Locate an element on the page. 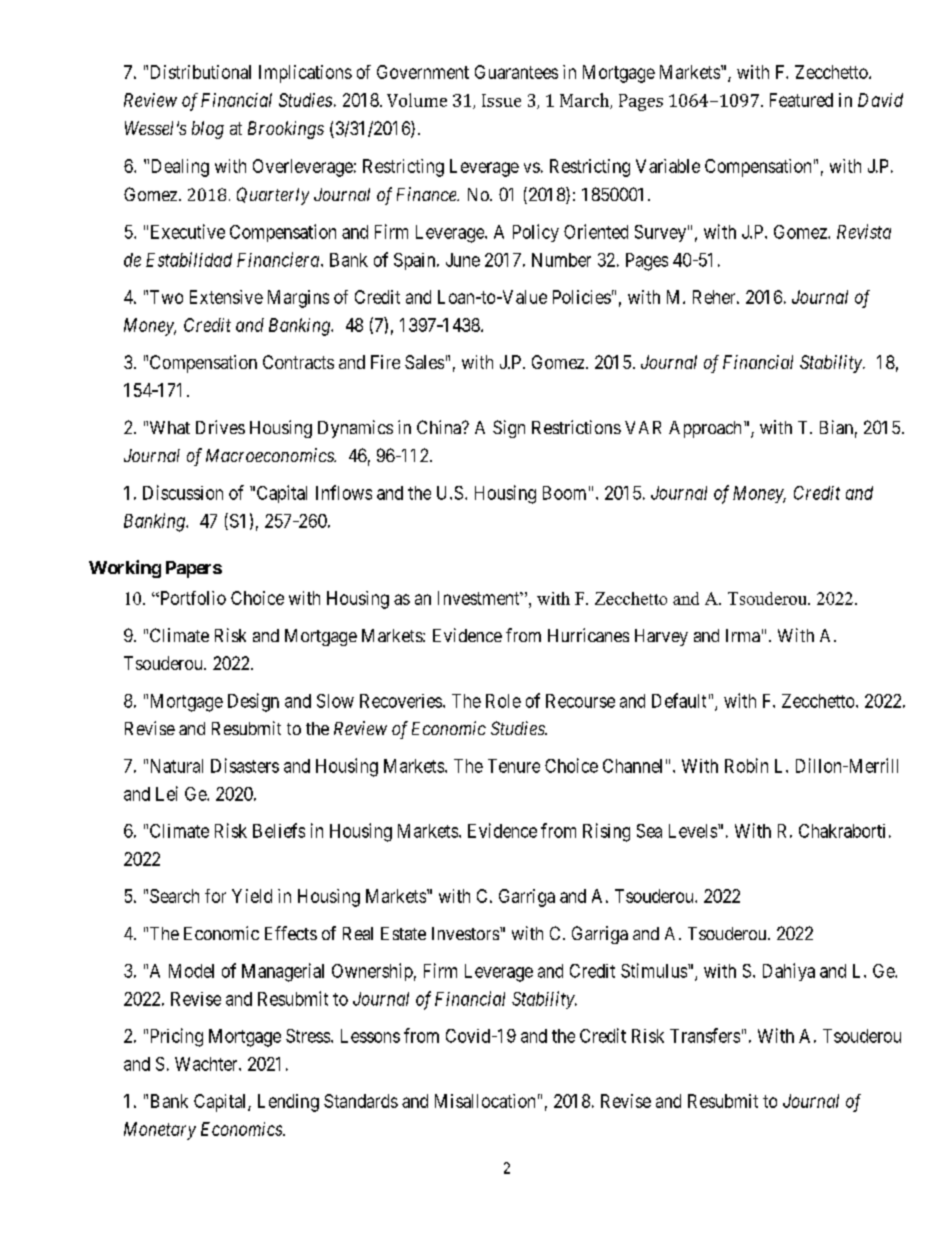 The height and width of the image is (1233, 952). Issue is located at coordinates (501, 100).
